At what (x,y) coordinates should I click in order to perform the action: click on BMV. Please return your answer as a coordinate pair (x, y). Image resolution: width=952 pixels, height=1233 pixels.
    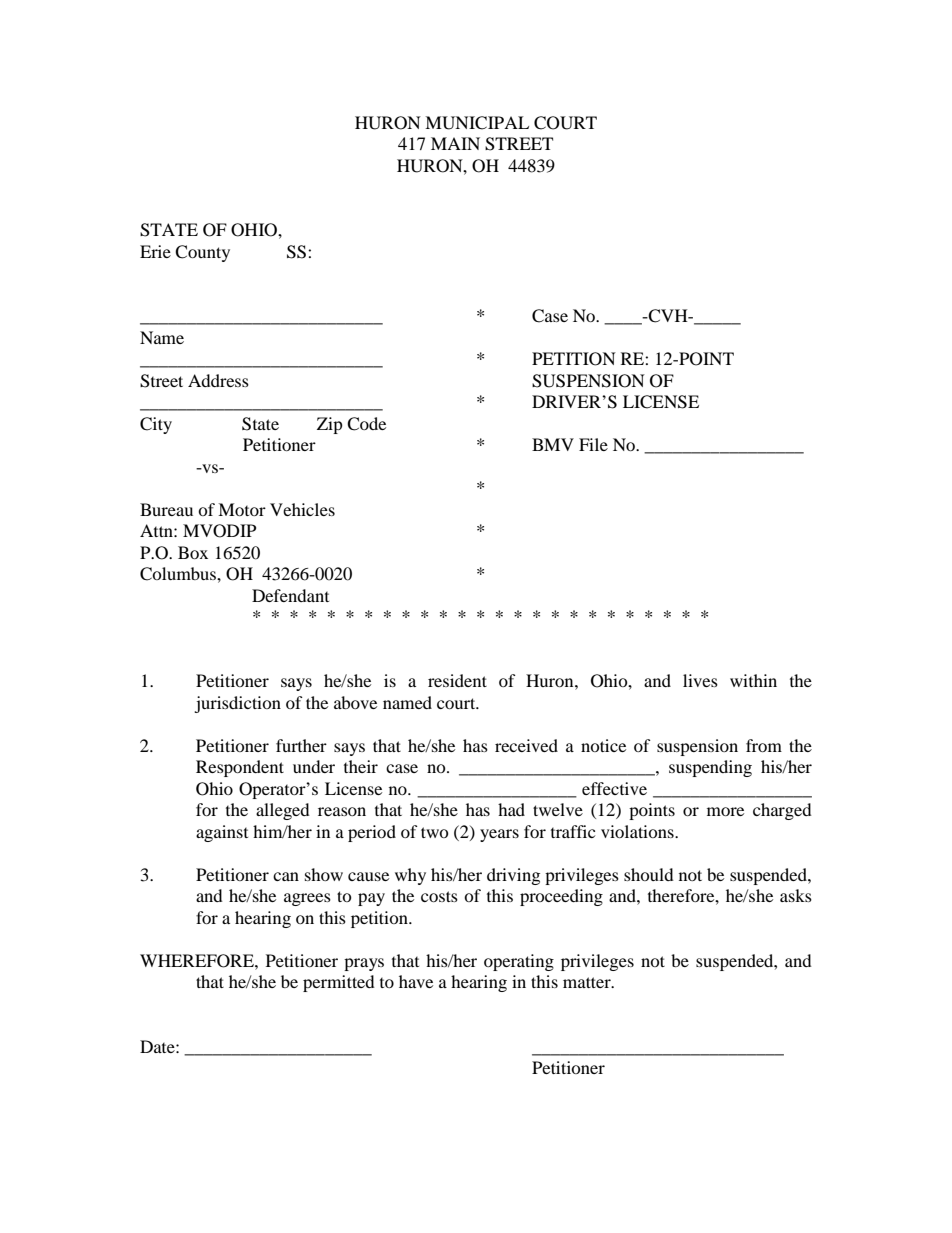
    Looking at the image, I should click on (553, 444).
